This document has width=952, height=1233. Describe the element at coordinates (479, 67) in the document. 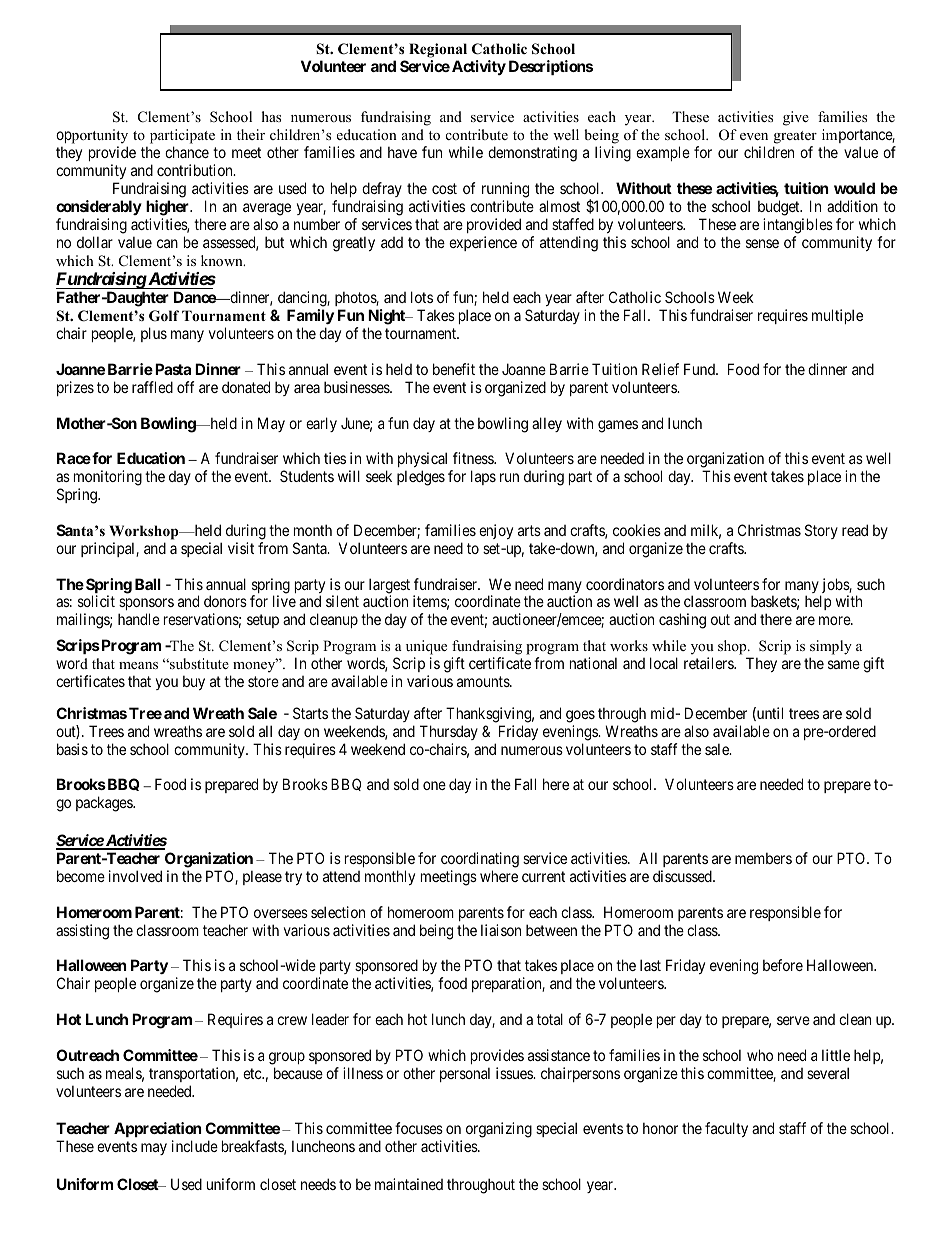

I see `Activity` at that location.
